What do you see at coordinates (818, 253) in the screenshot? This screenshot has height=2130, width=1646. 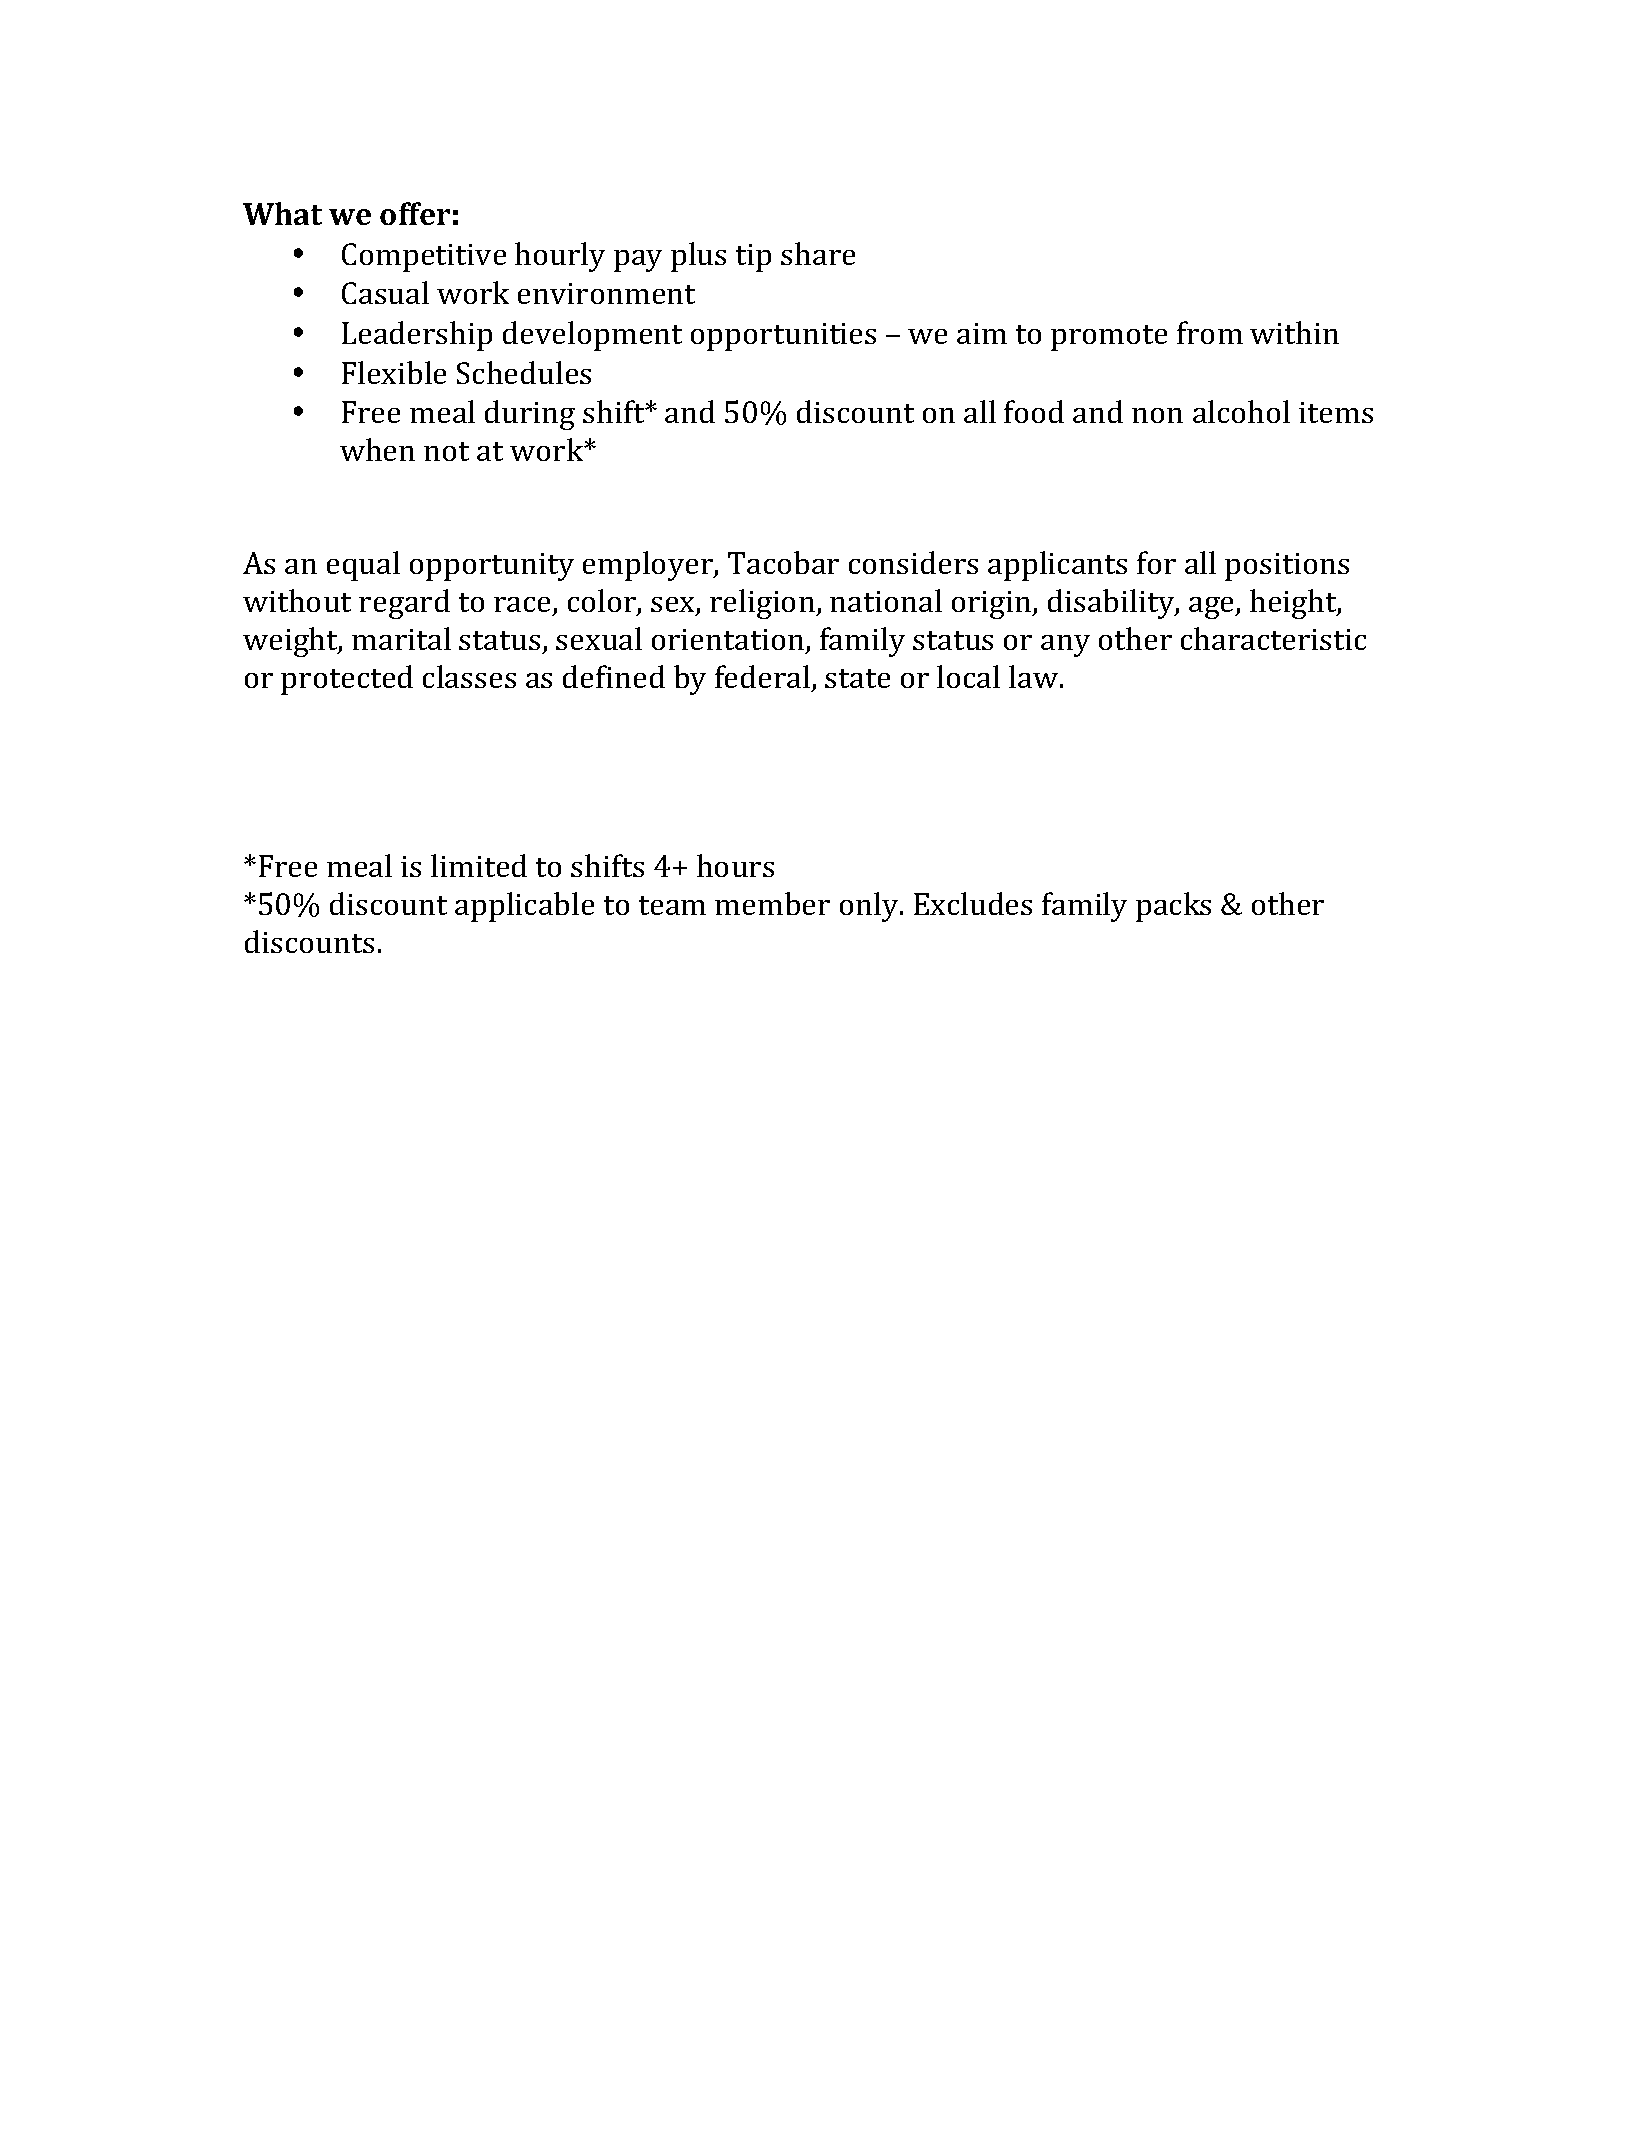 I see `share` at bounding box center [818, 253].
